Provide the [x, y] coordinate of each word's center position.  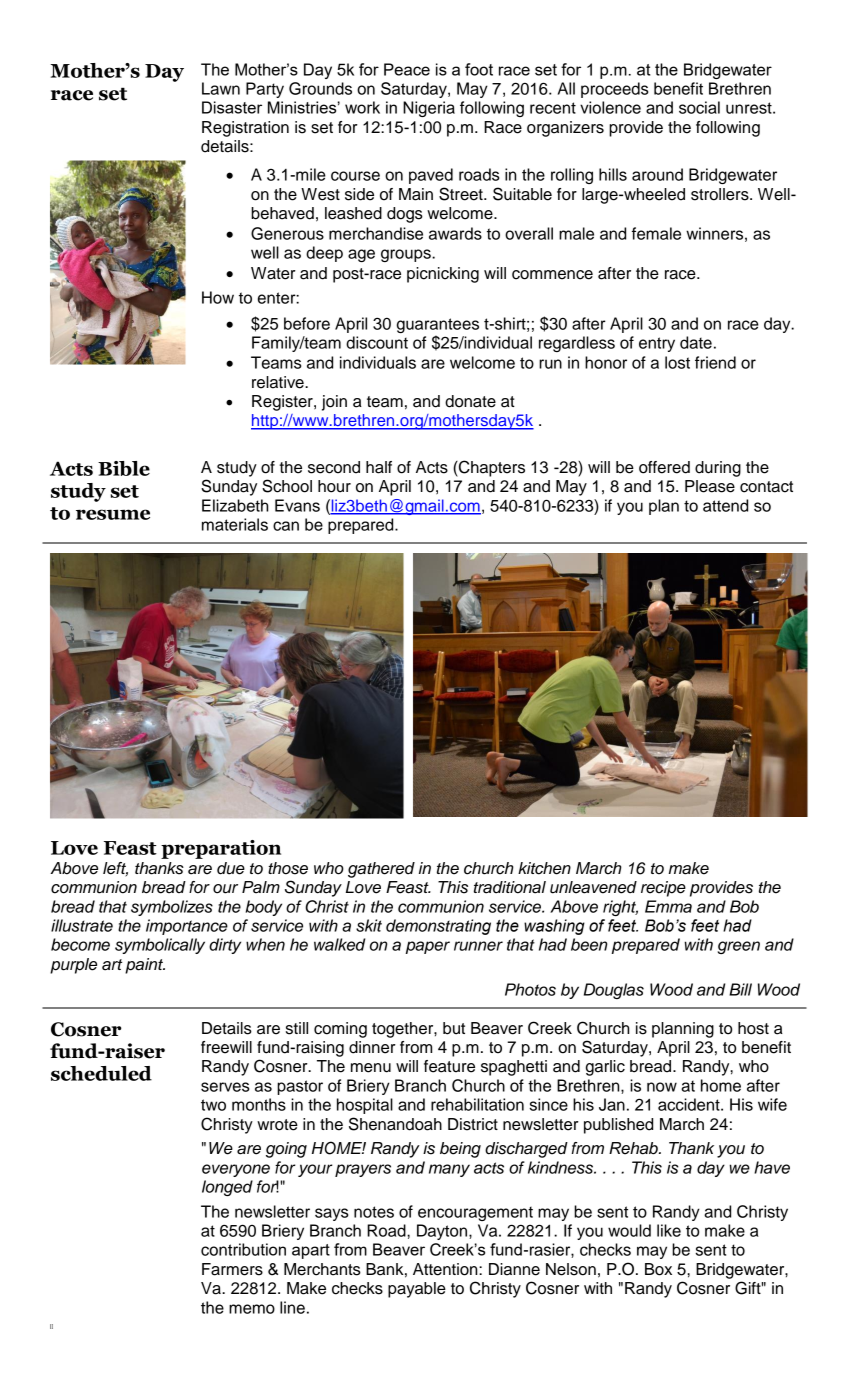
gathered [381, 870]
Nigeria [429, 109]
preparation [221, 849]
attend [725, 505]
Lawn [221, 88]
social [699, 107]
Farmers [232, 1269]
